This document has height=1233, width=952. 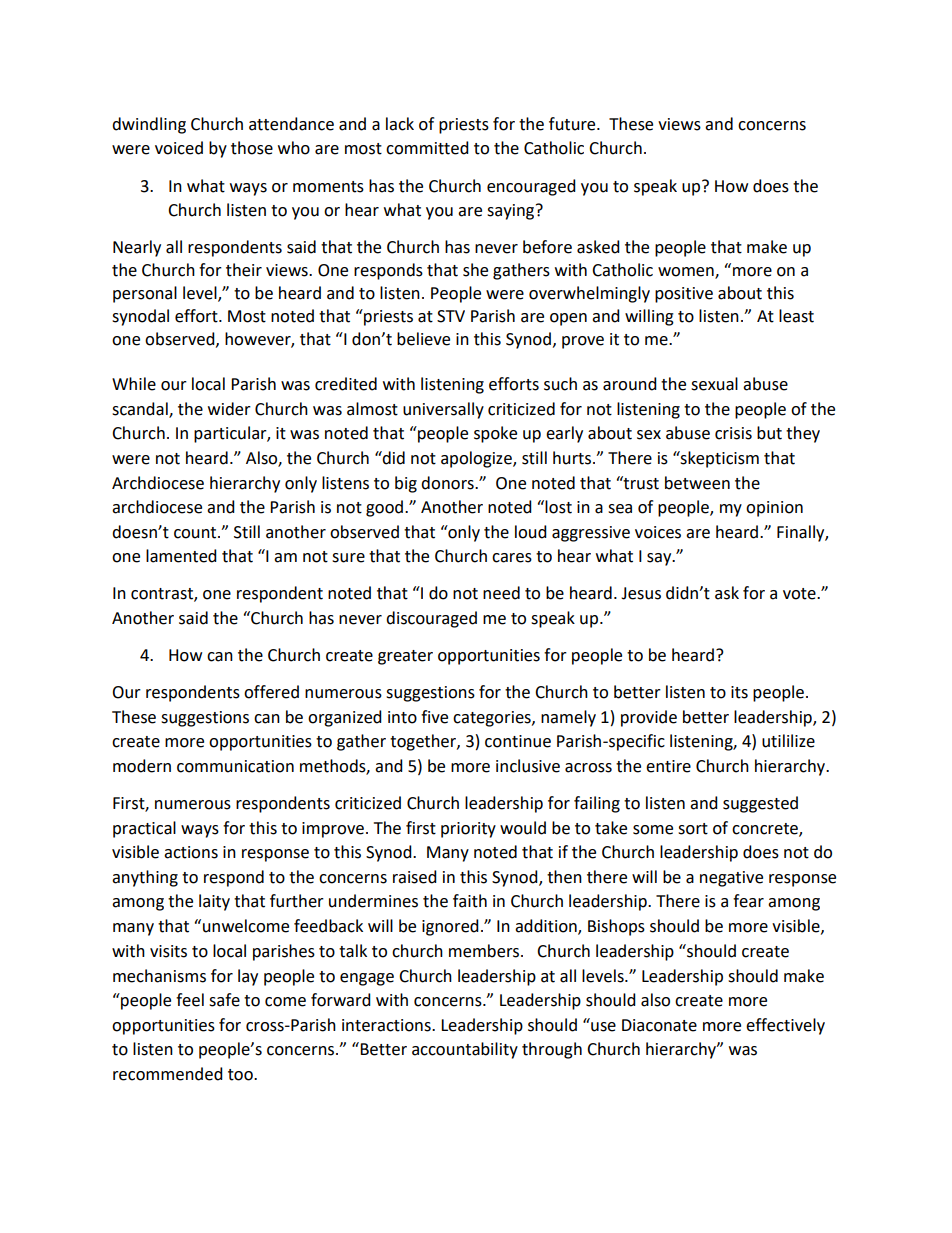 I want to click on too, so click(x=241, y=1075).
